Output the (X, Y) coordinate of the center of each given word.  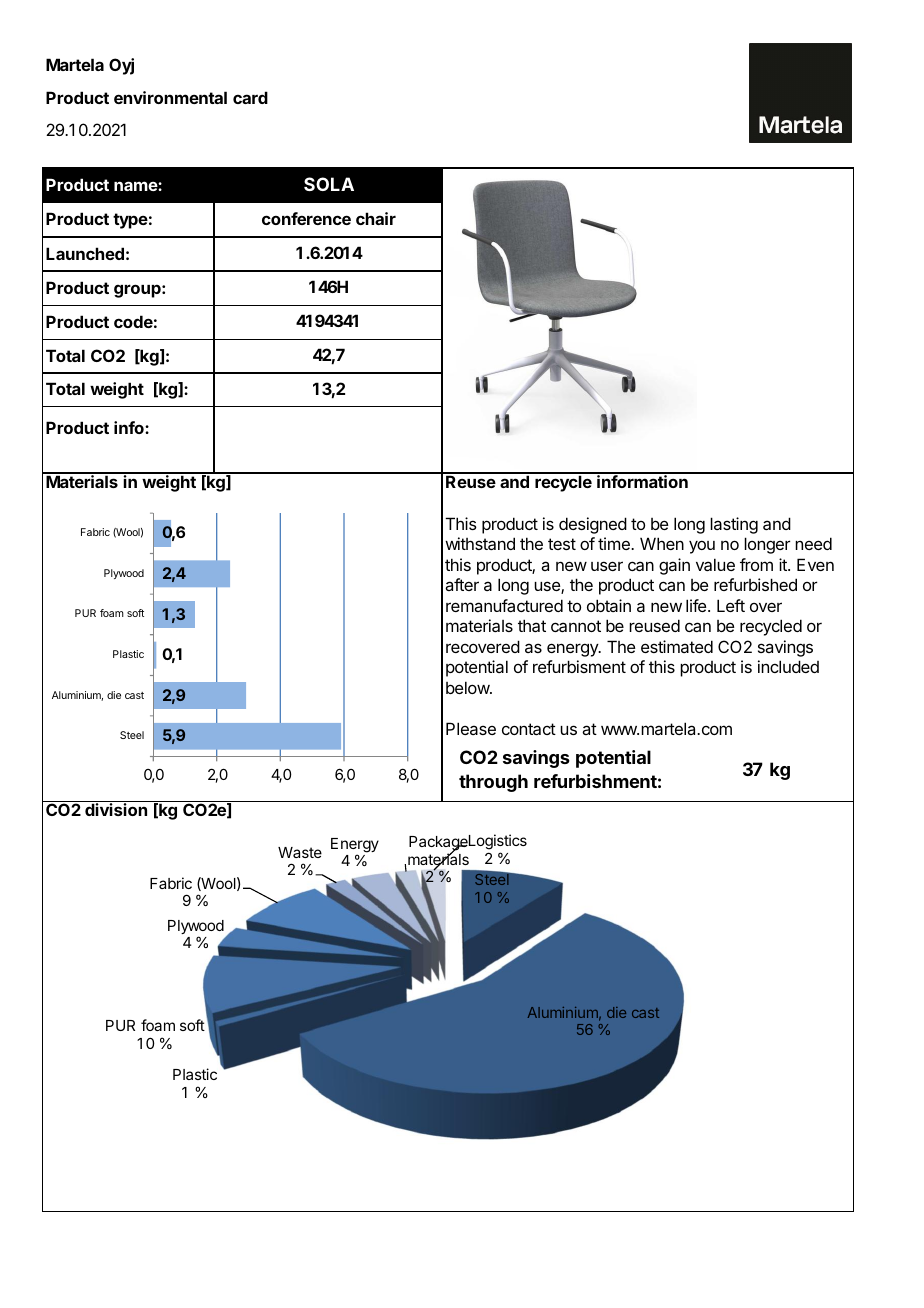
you (702, 547)
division (116, 809)
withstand (480, 543)
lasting (734, 525)
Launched (85, 253)
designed (593, 525)
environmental (170, 97)
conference (306, 218)
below (468, 687)
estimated (677, 646)
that (532, 625)
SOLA (329, 184)
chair (376, 218)
